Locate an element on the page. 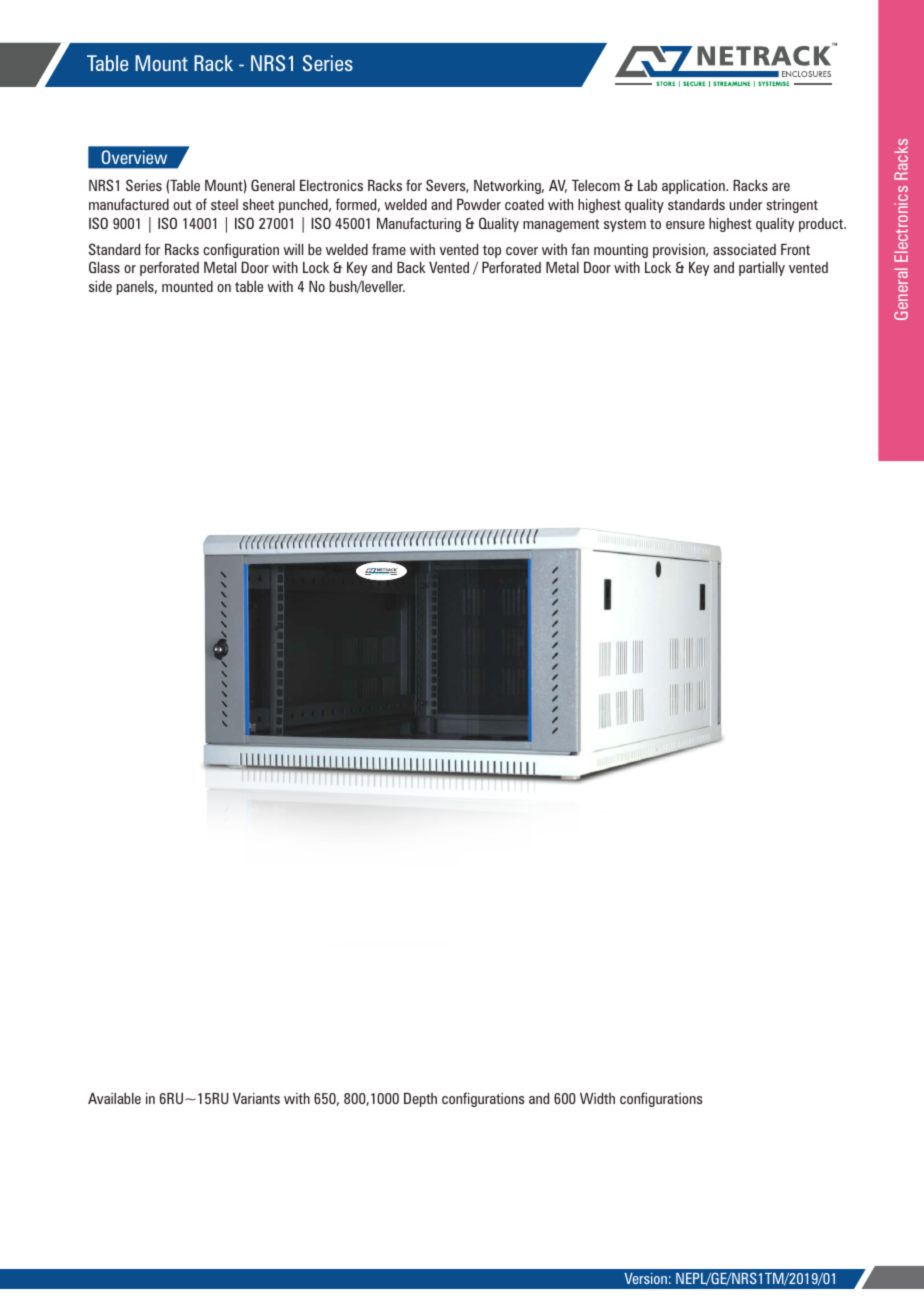 Image resolution: width=924 pixels, height=1307 pixels. associated is located at coordinates (744, 249).
